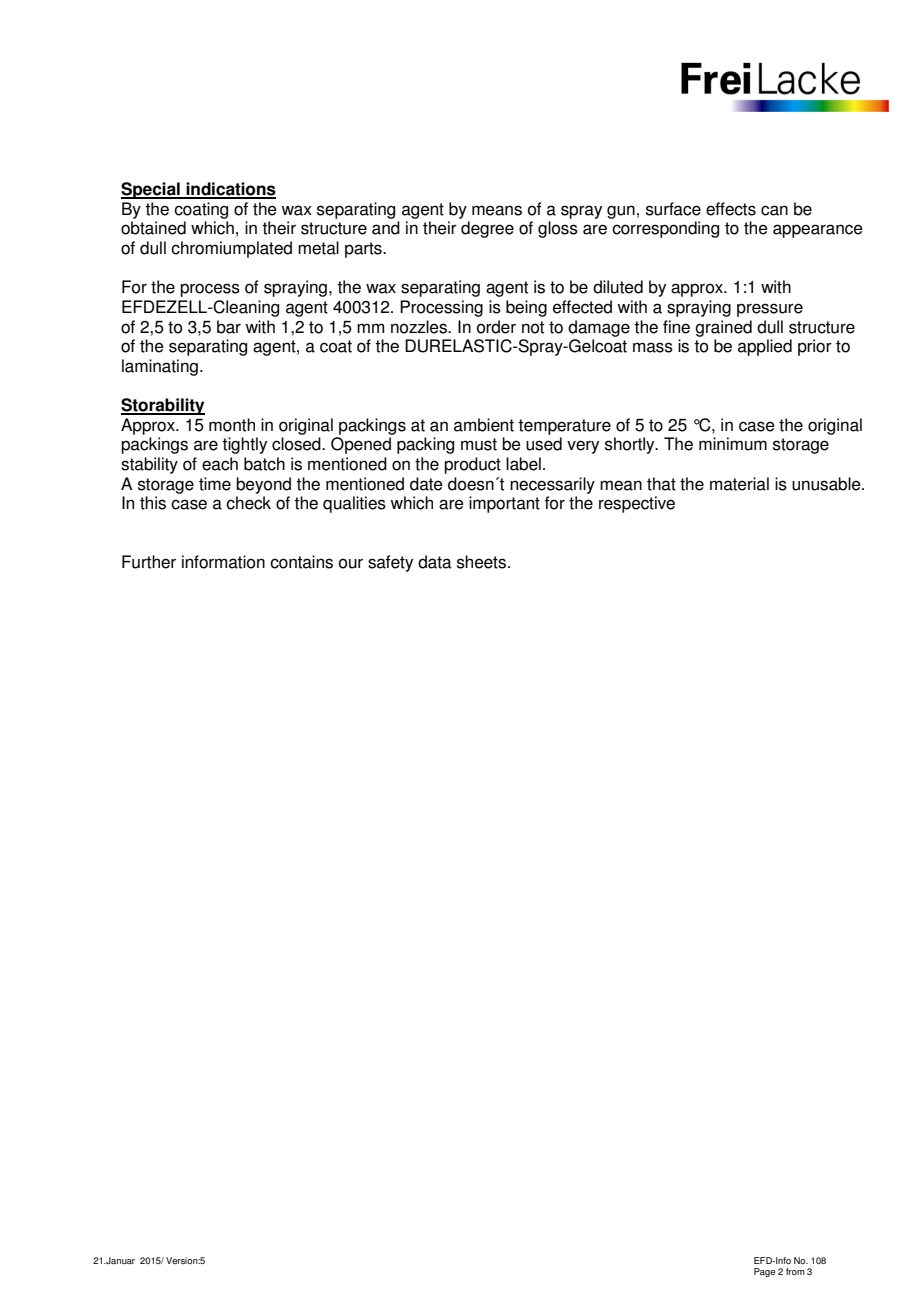  What do you see at coordinates (230, 190) in the screenshot?
I see `indications` at bounding box center [230, 190].
